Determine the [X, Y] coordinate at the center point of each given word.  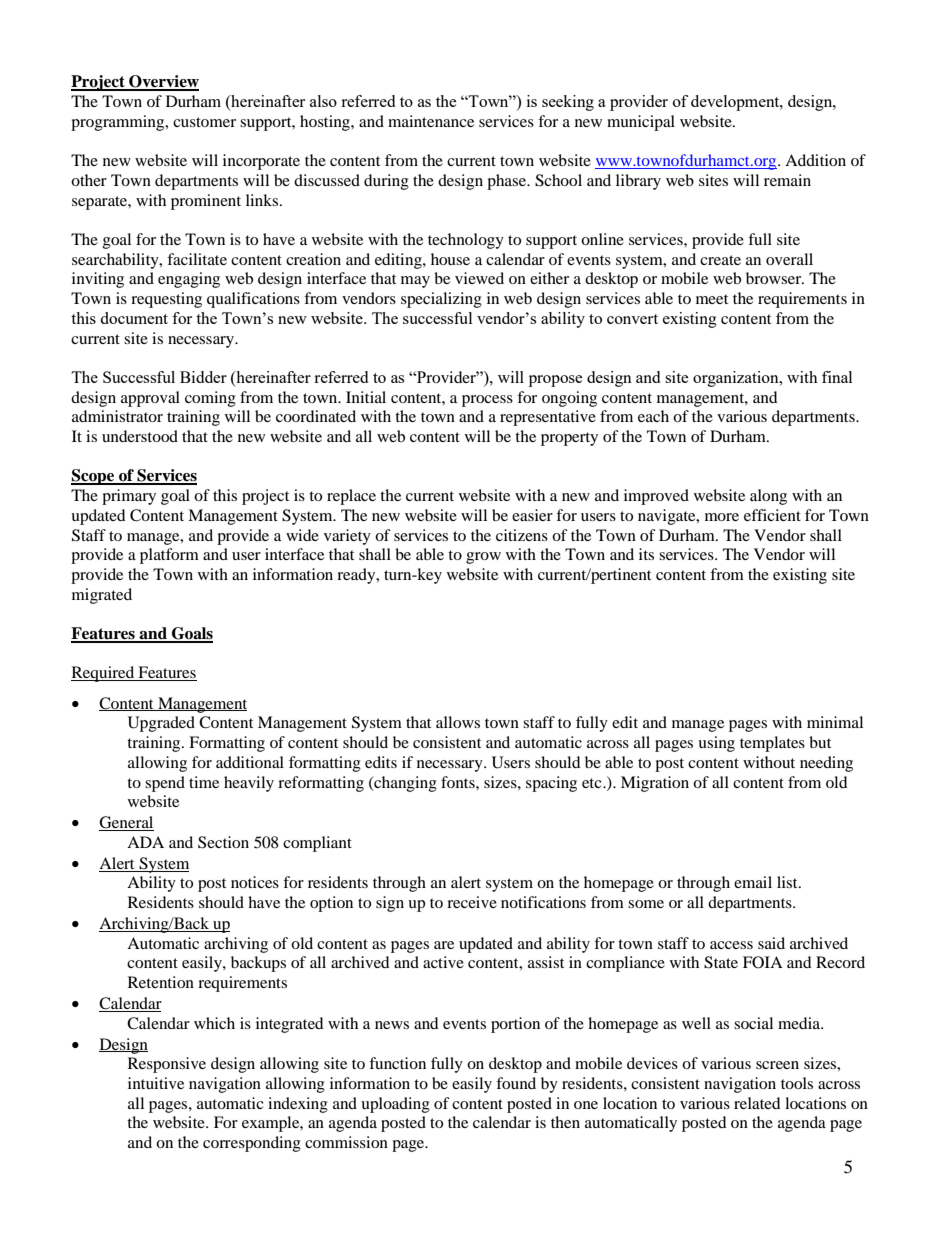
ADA [145, 842]
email [753, 882]
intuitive [156, 1083]
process [487, 401]
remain [787, 180]
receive [472, 902]
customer [204, 122]
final [837, 377]
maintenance [431, 121]
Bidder [203, 377]
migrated [102, 596]
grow [483, 558]
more [722, 517]
